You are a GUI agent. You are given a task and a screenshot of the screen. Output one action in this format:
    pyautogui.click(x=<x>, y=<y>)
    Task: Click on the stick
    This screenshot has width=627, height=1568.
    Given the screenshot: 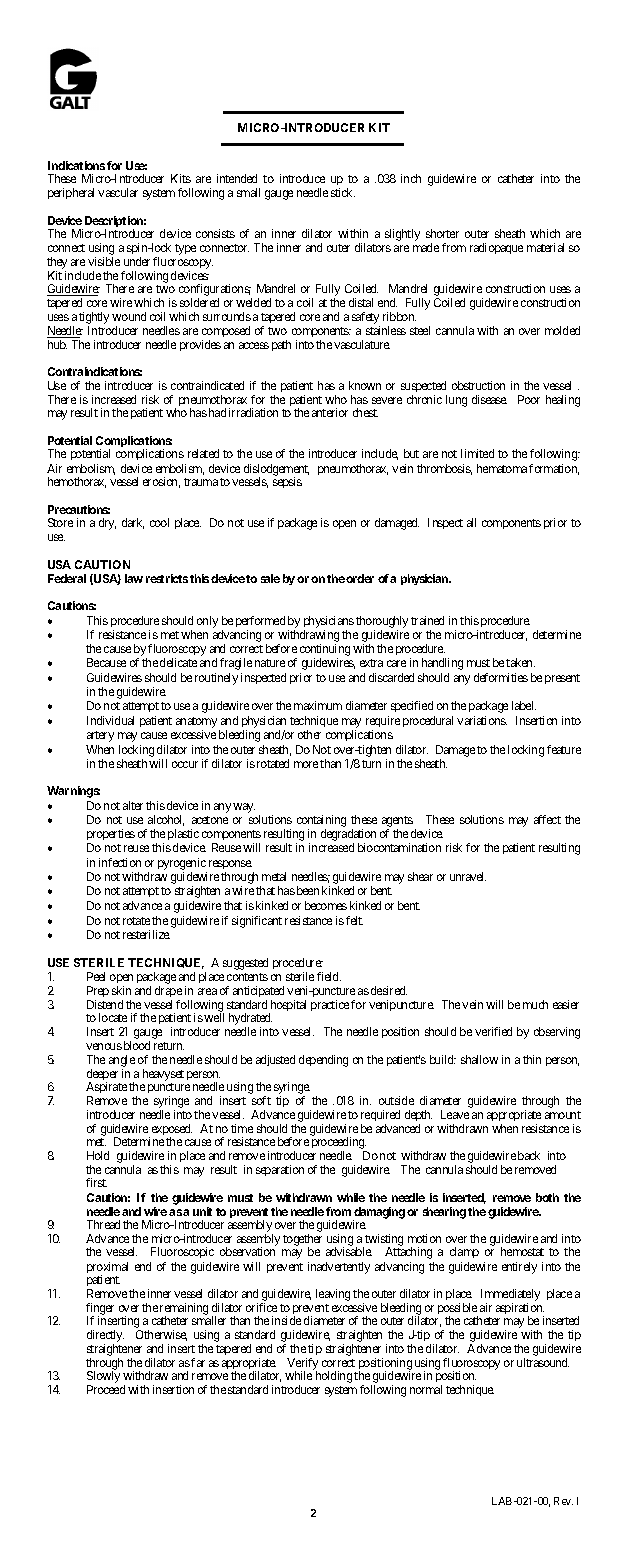 What is the action you would take?
    pyautogui.click(x=343, y=192)
